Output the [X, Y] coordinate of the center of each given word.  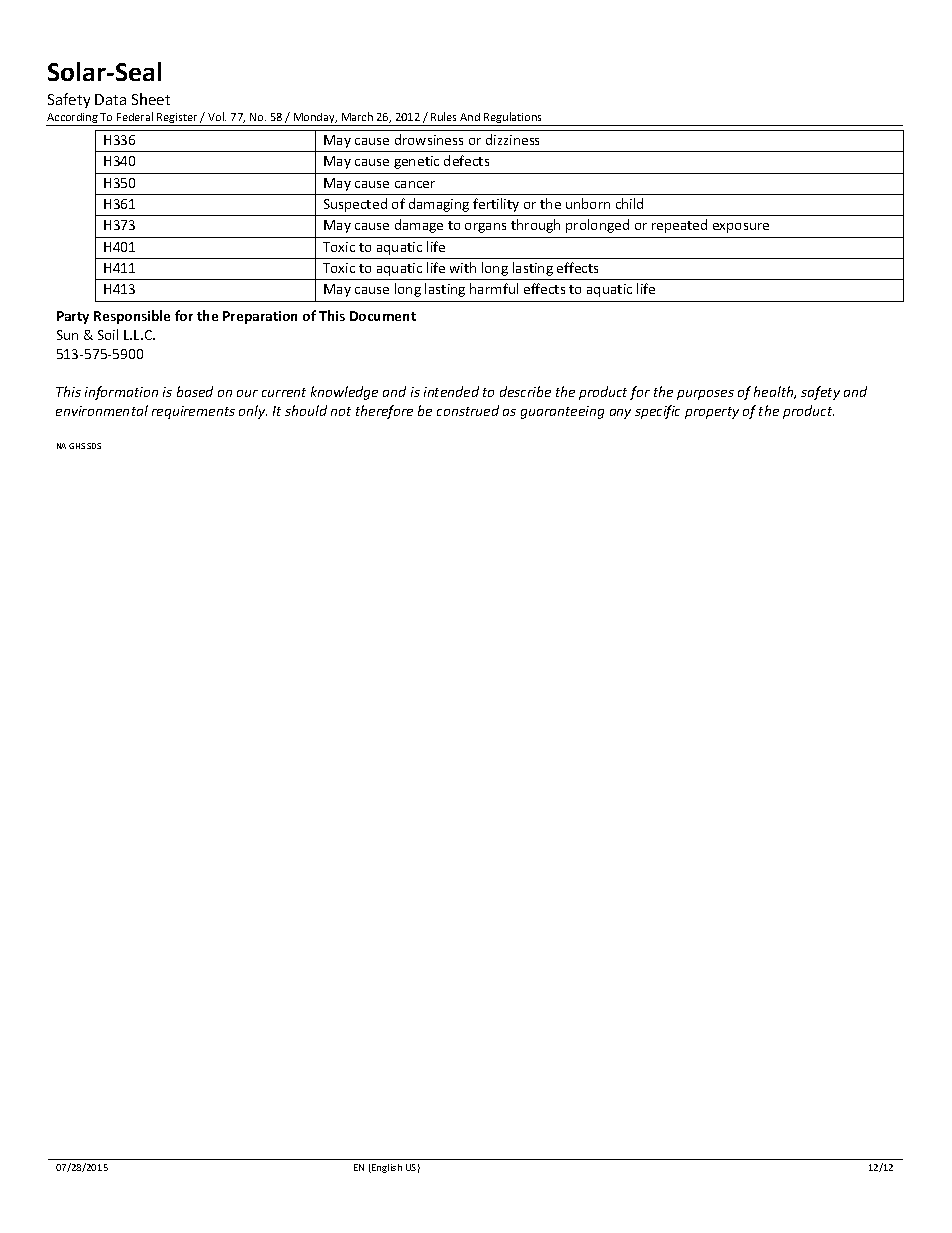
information [121, 393]
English [386, 1168]
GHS [77, 446]
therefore [384, 412]
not [341, 411]
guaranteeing [562, 412]
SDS [94, 446]
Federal [135, 116]
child [629, 203]
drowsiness [429, 139]
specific [657, 412]
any [620, 414]
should [306, 410]
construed [468, 410]
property [712, 413]
